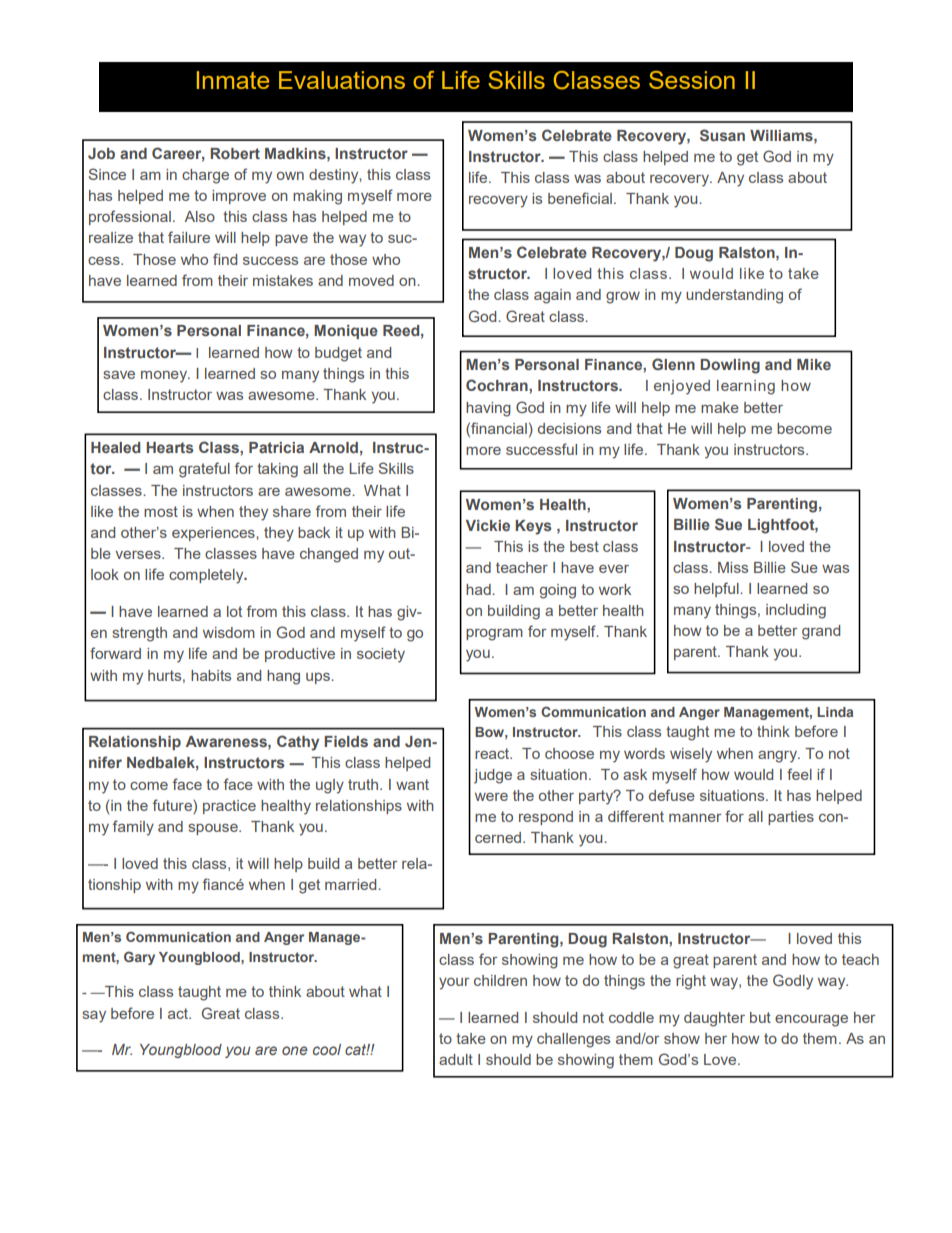 The height and width of the screenshot is (1233, 952). Describe the element at coordinates (207, 576) in the screenshot. I see `completely` at that location.
